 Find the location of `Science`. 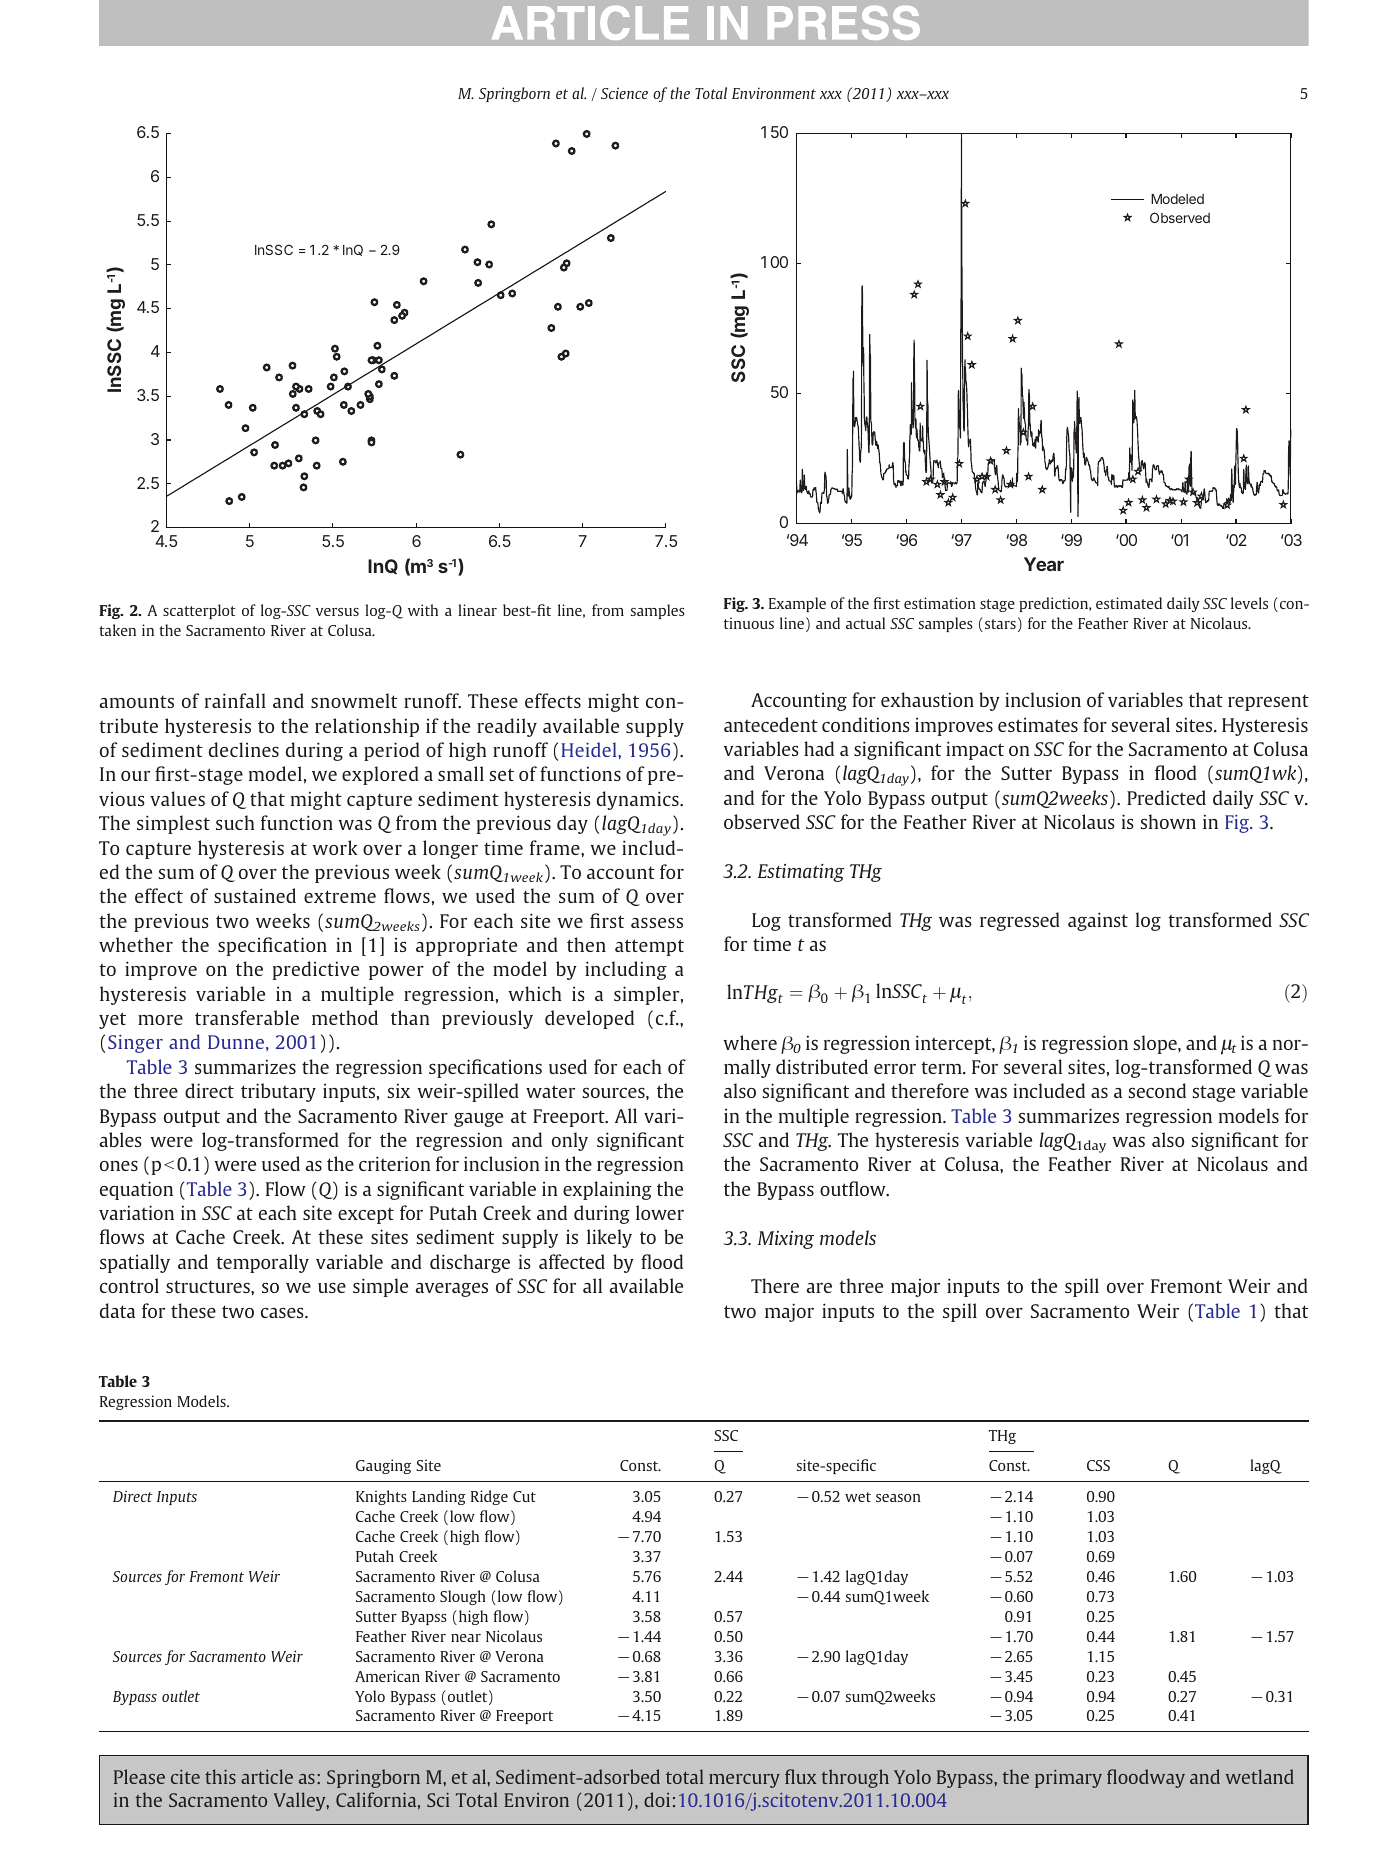

Science is located at coordinates (624, 93).
